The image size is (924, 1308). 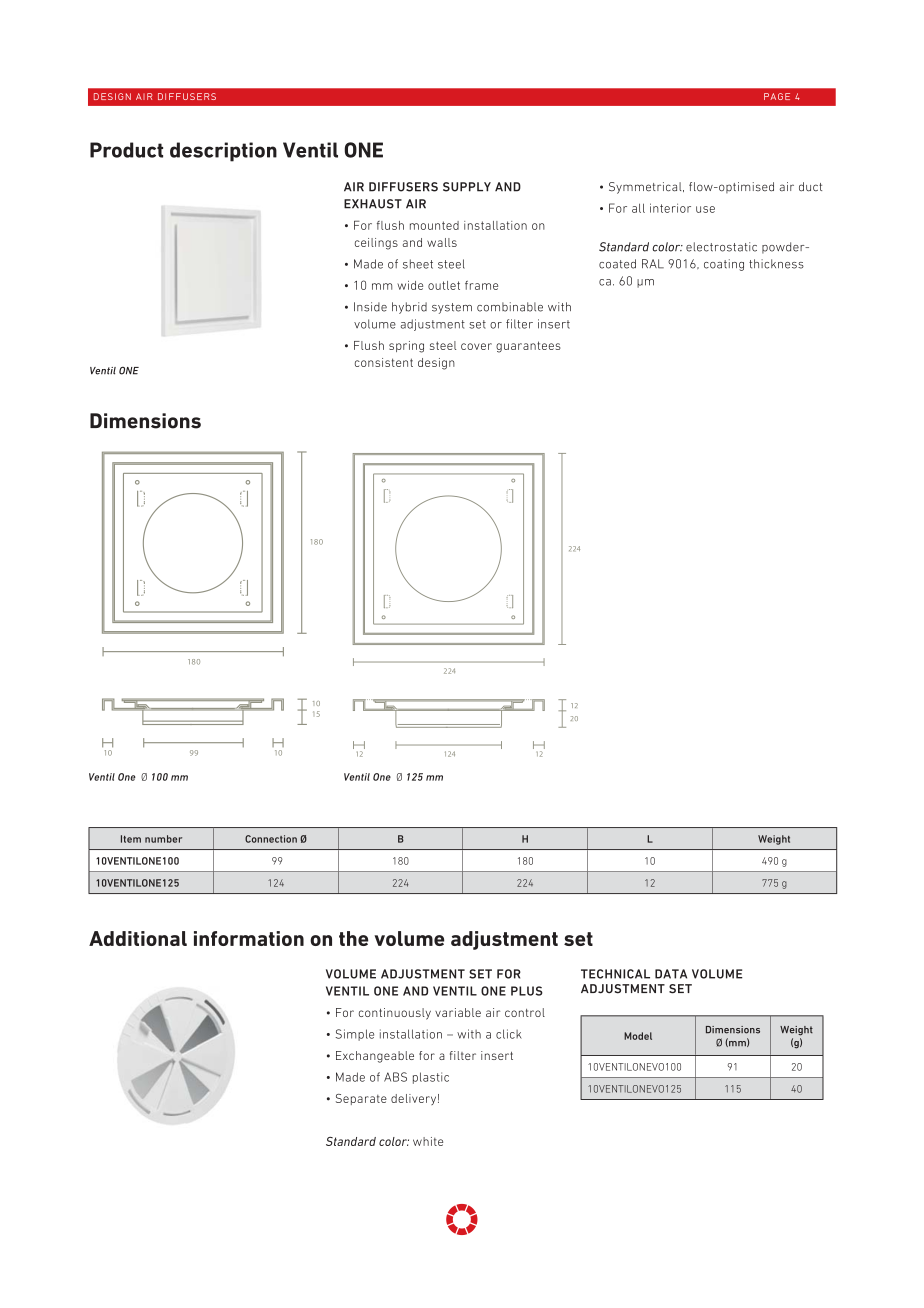 What do you see at coordinates (431, 1078) in the document?
I see `plastic` at bounding box center [431, 1078].
